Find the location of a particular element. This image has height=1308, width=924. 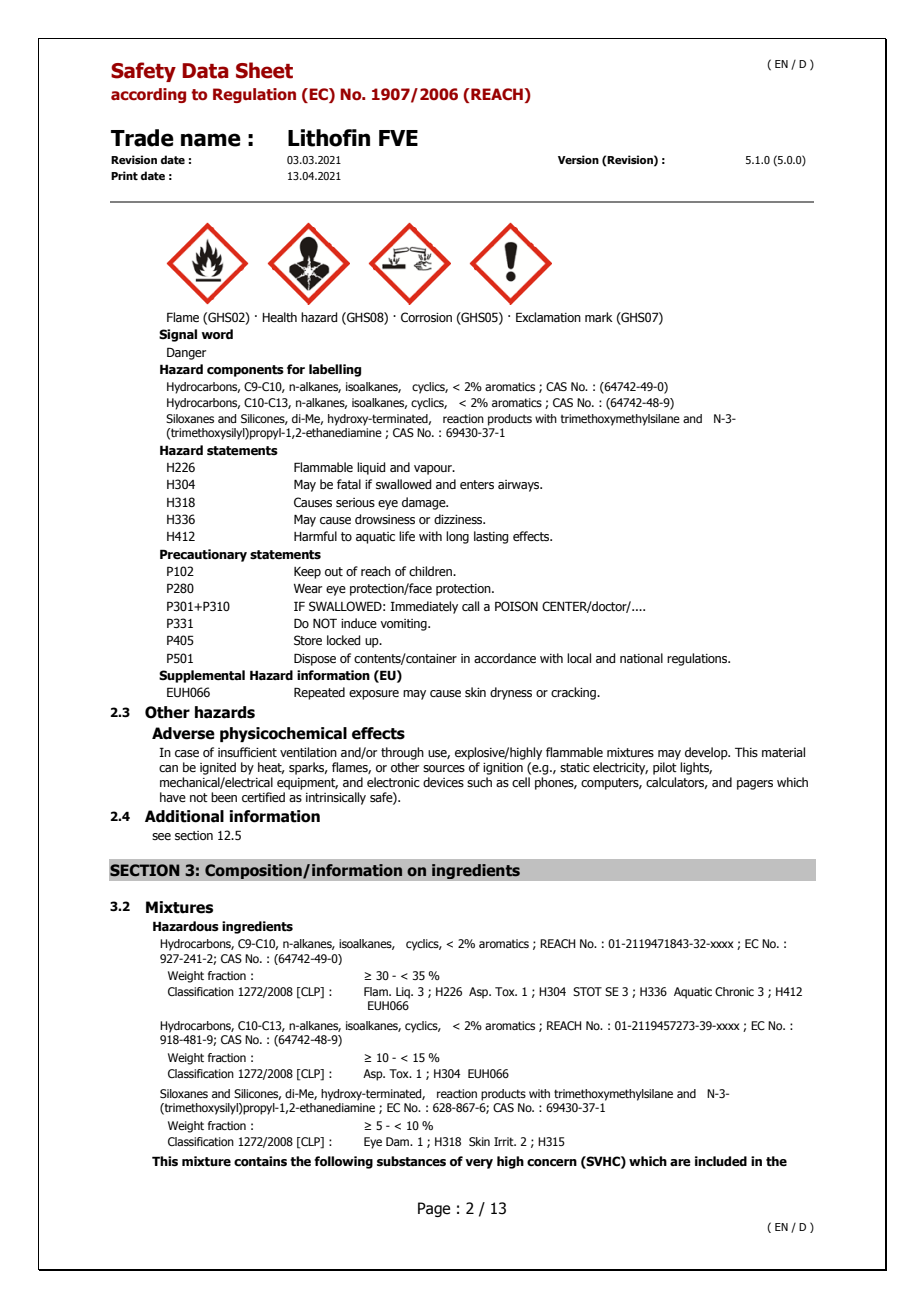

Version is located at coordinates (578, 159).
